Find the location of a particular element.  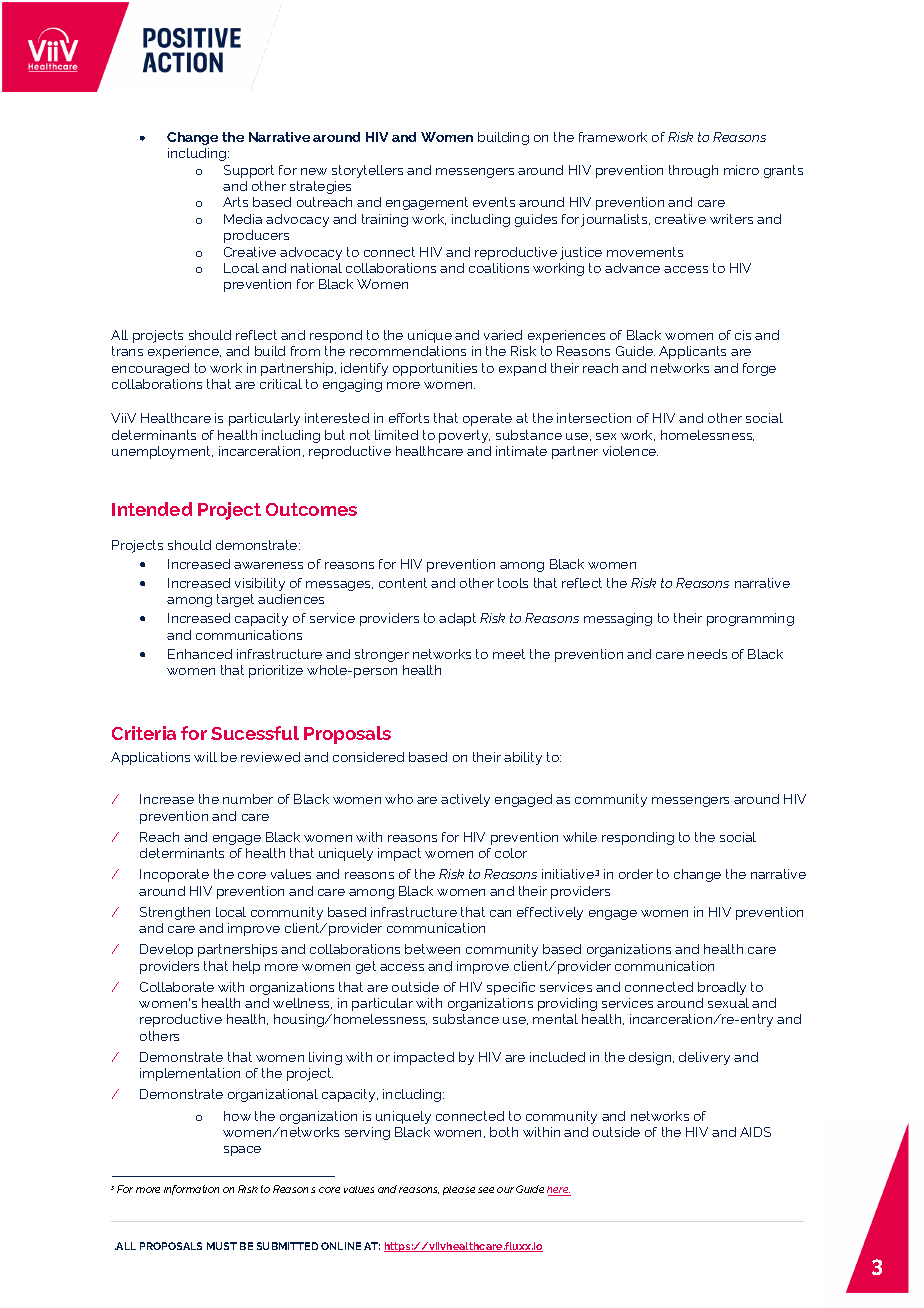

poverty is located at coordinates (464, 436).
